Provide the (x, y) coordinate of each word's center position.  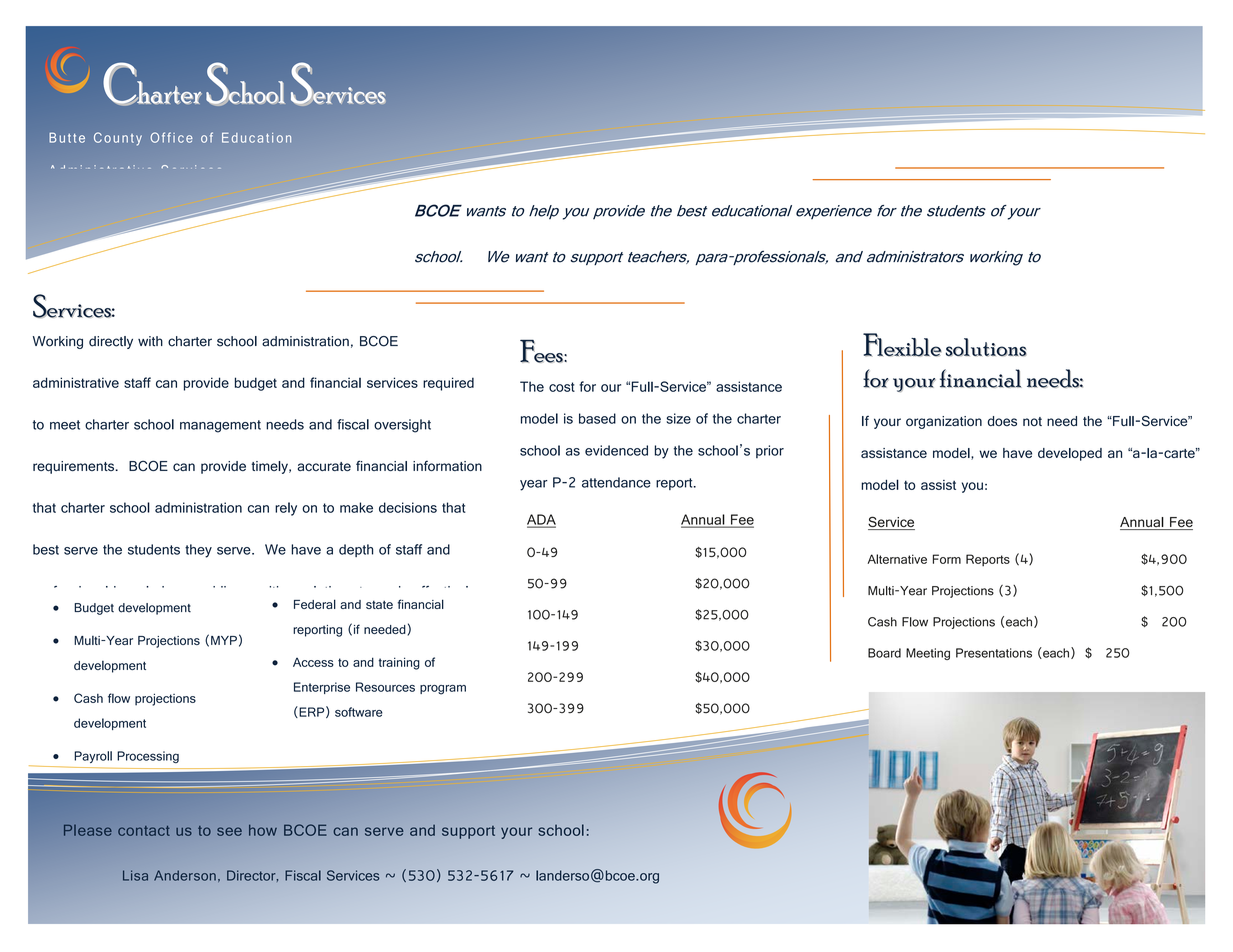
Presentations (994, 653)
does (1002, 421)
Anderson (185, 875)
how (263, 830)
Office (171, 137)
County (118, 139)
